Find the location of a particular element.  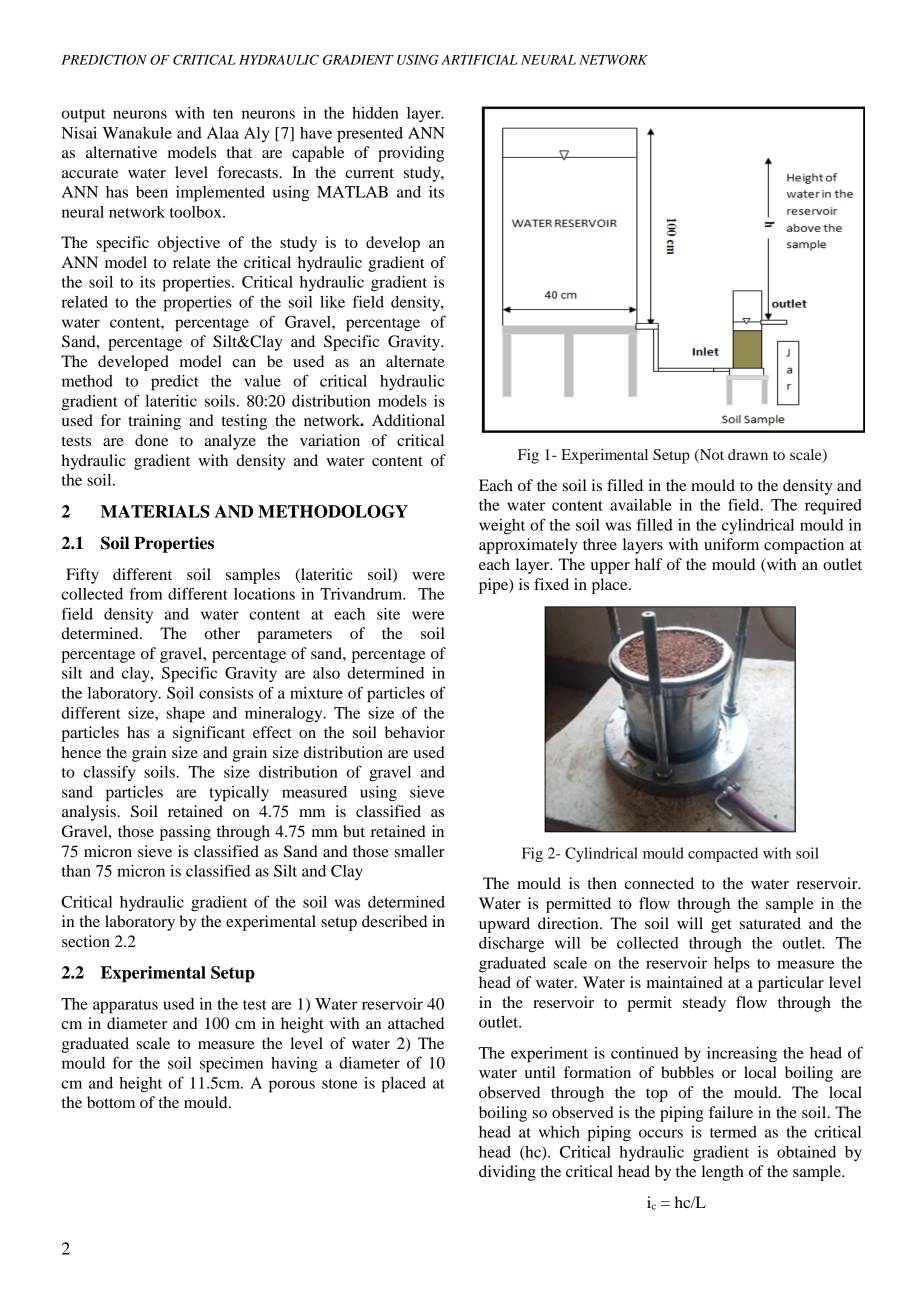

dividing is located at coordinates (507, 1173).
